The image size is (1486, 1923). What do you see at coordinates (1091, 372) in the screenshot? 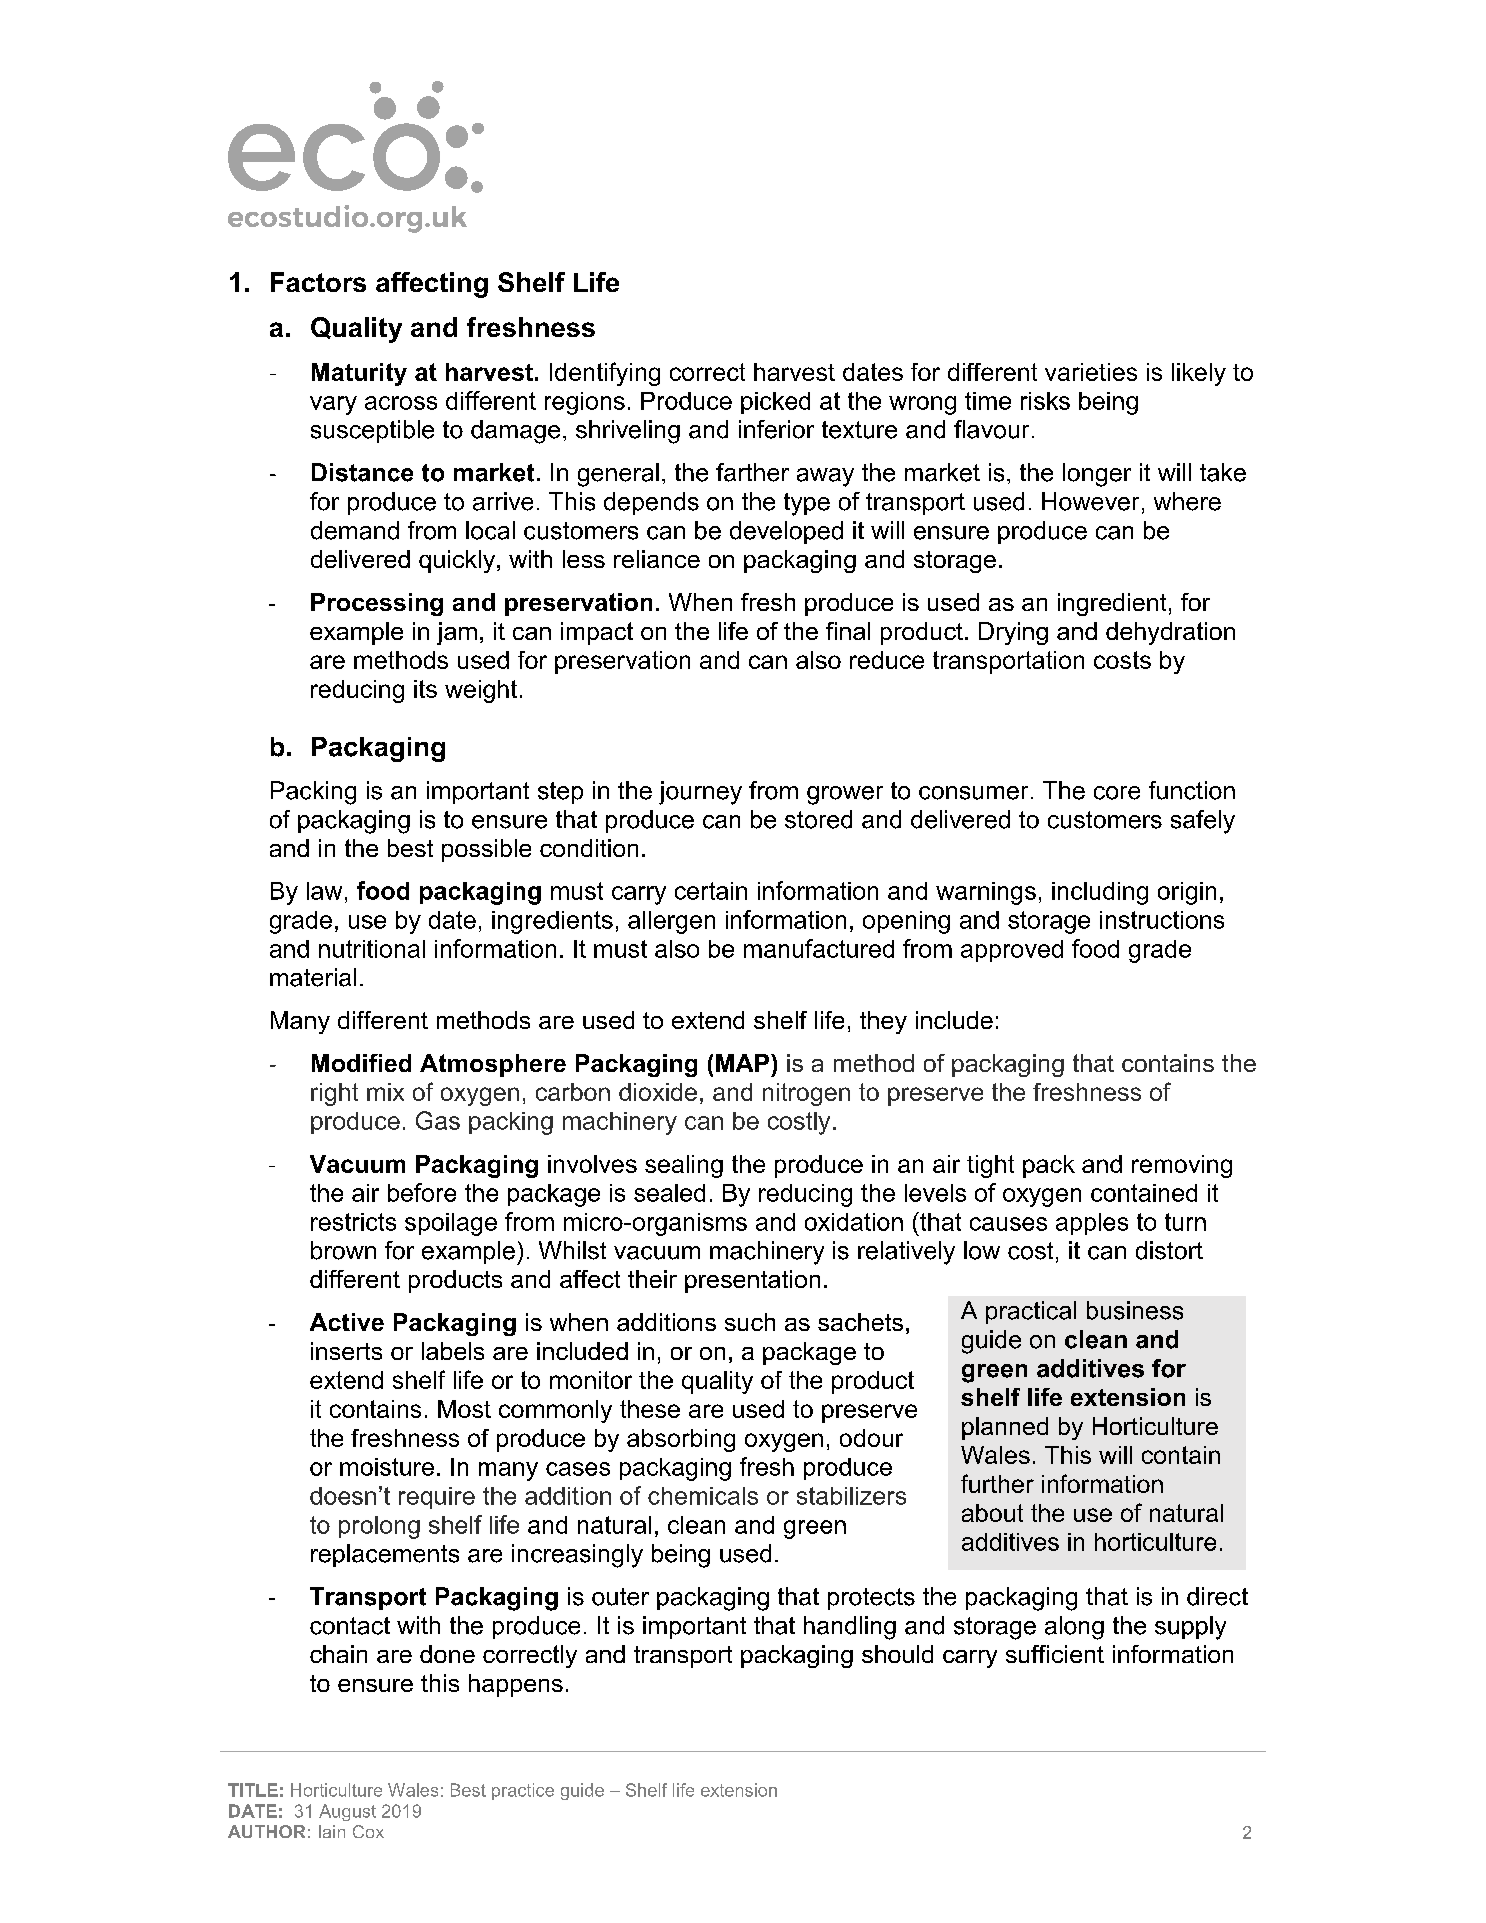
I see `varieties` at bounding box center [1091, 372].
